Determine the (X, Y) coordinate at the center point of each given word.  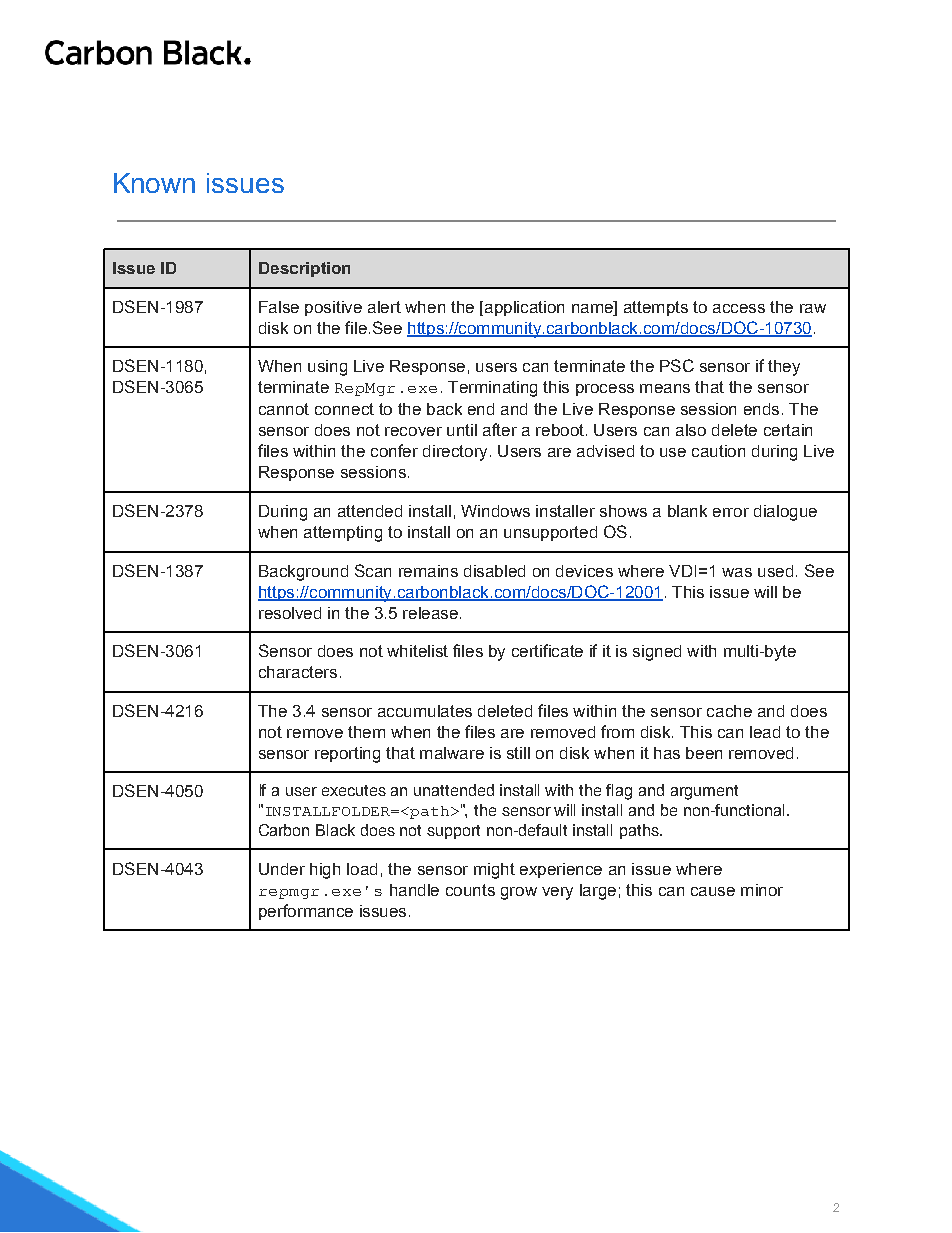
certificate (547, 650)
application (523, 308)
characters (298, 672)
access (739, 308)
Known (154, 183)
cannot (284, 409)
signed (657, 653)
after (500, 429)
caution (718, 451)
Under (282, 869)
